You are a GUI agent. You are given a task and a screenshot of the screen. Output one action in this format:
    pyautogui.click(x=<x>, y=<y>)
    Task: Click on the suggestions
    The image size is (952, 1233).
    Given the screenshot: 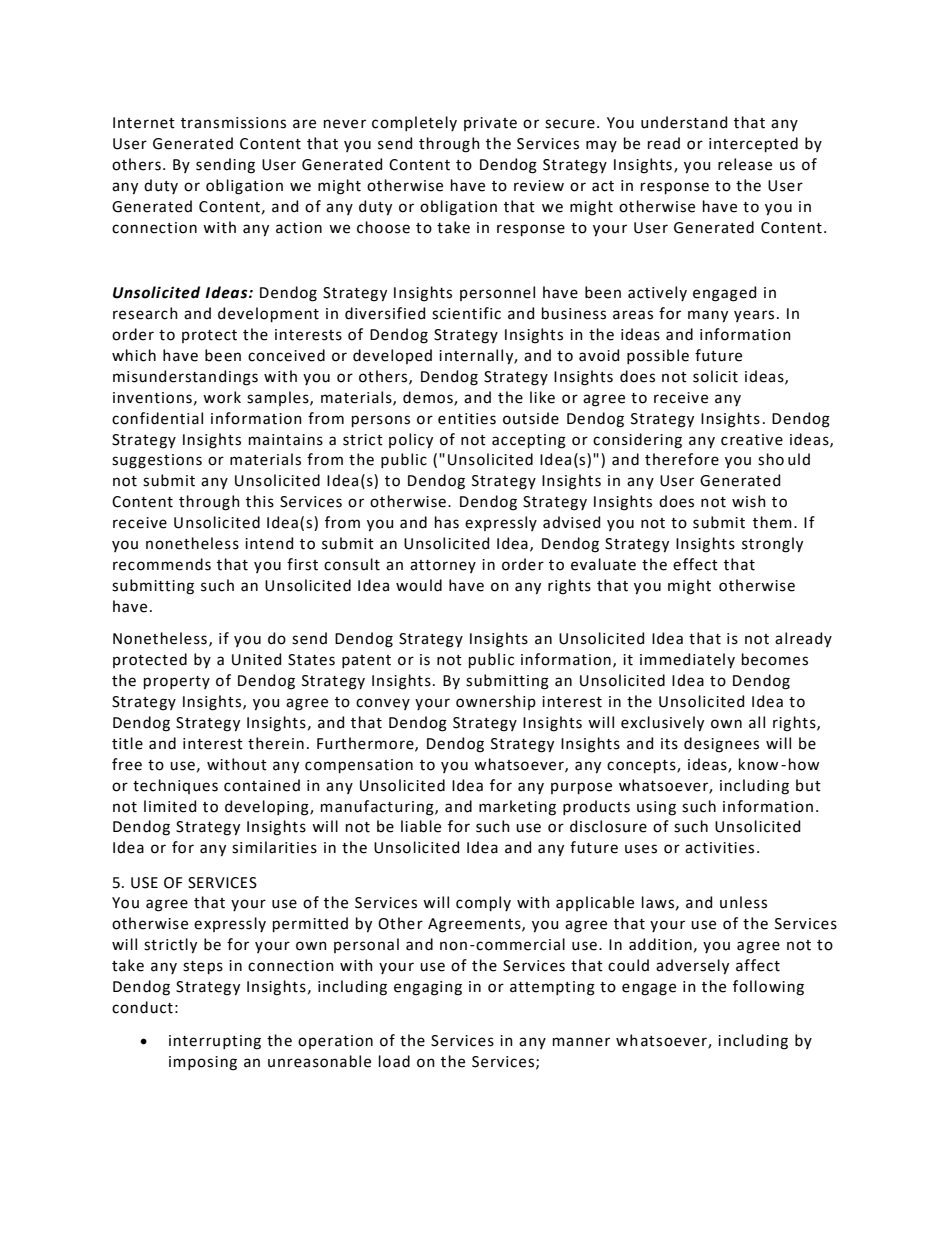 What is the action you would take?
    pyautogui.click(x=157, y=461)
